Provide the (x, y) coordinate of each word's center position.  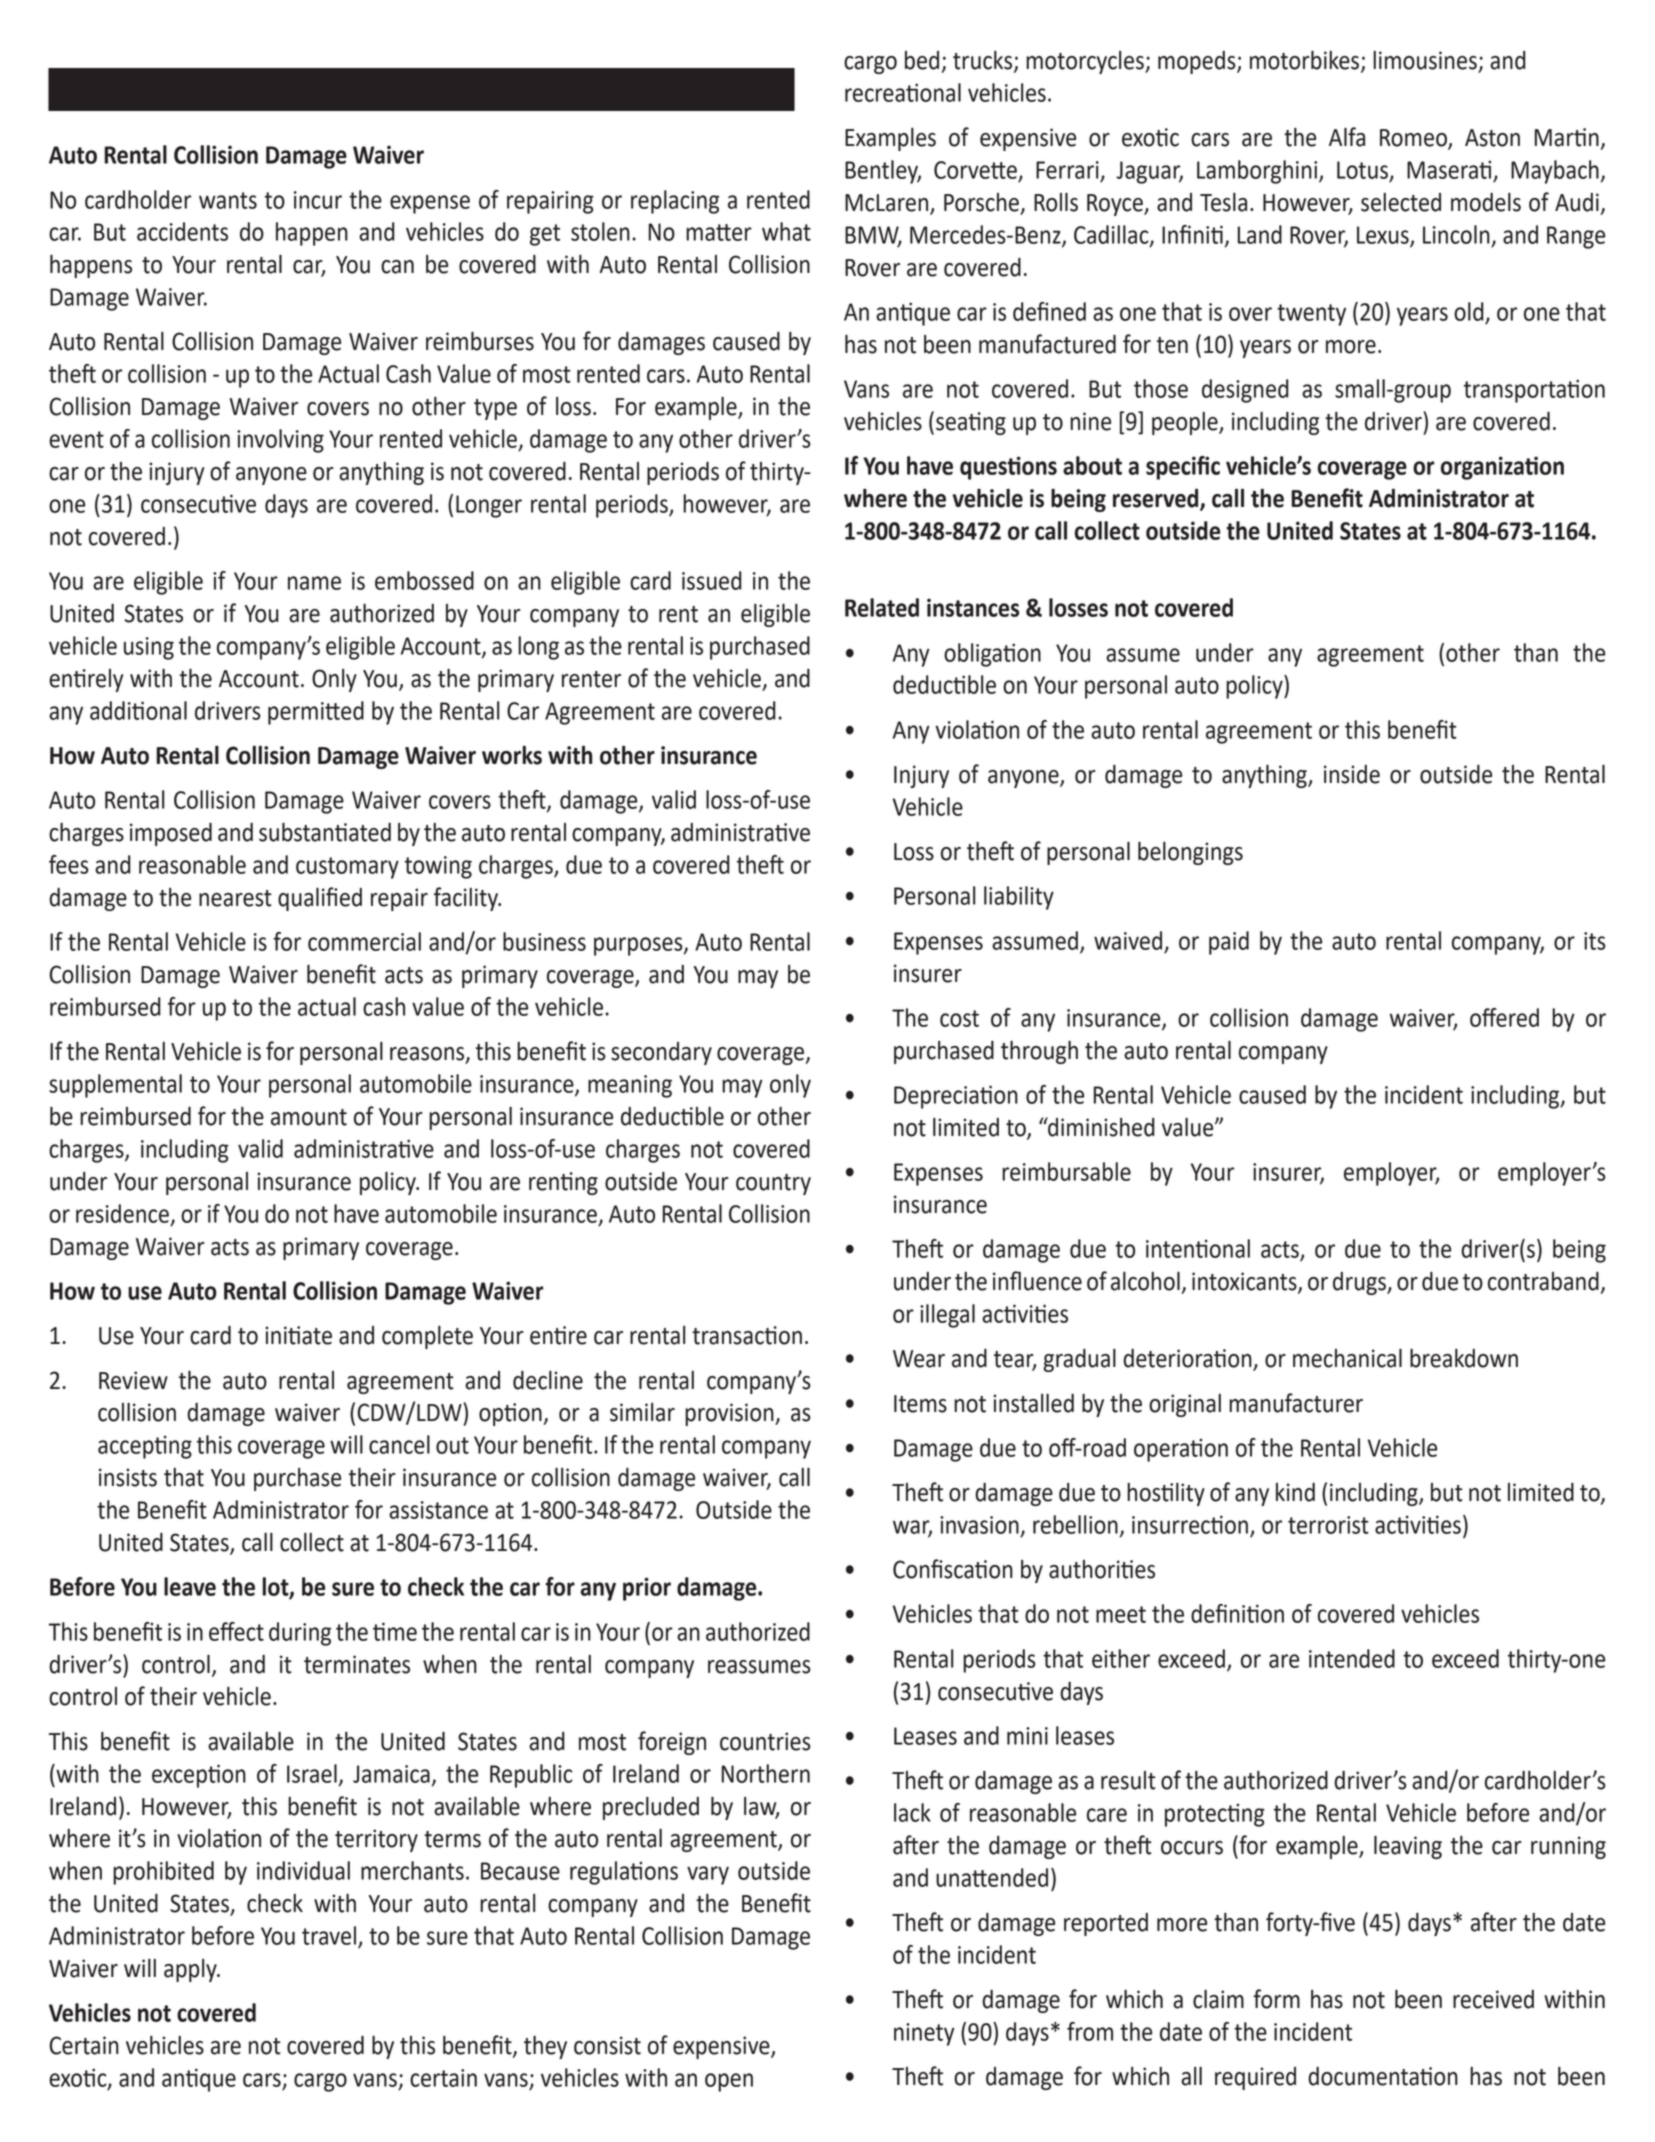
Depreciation (956, 1097)
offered (1504, 1017)
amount (309, 1117)
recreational (903, 92)
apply (191, 1970)
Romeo (1414, 139)
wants (228, 200)
